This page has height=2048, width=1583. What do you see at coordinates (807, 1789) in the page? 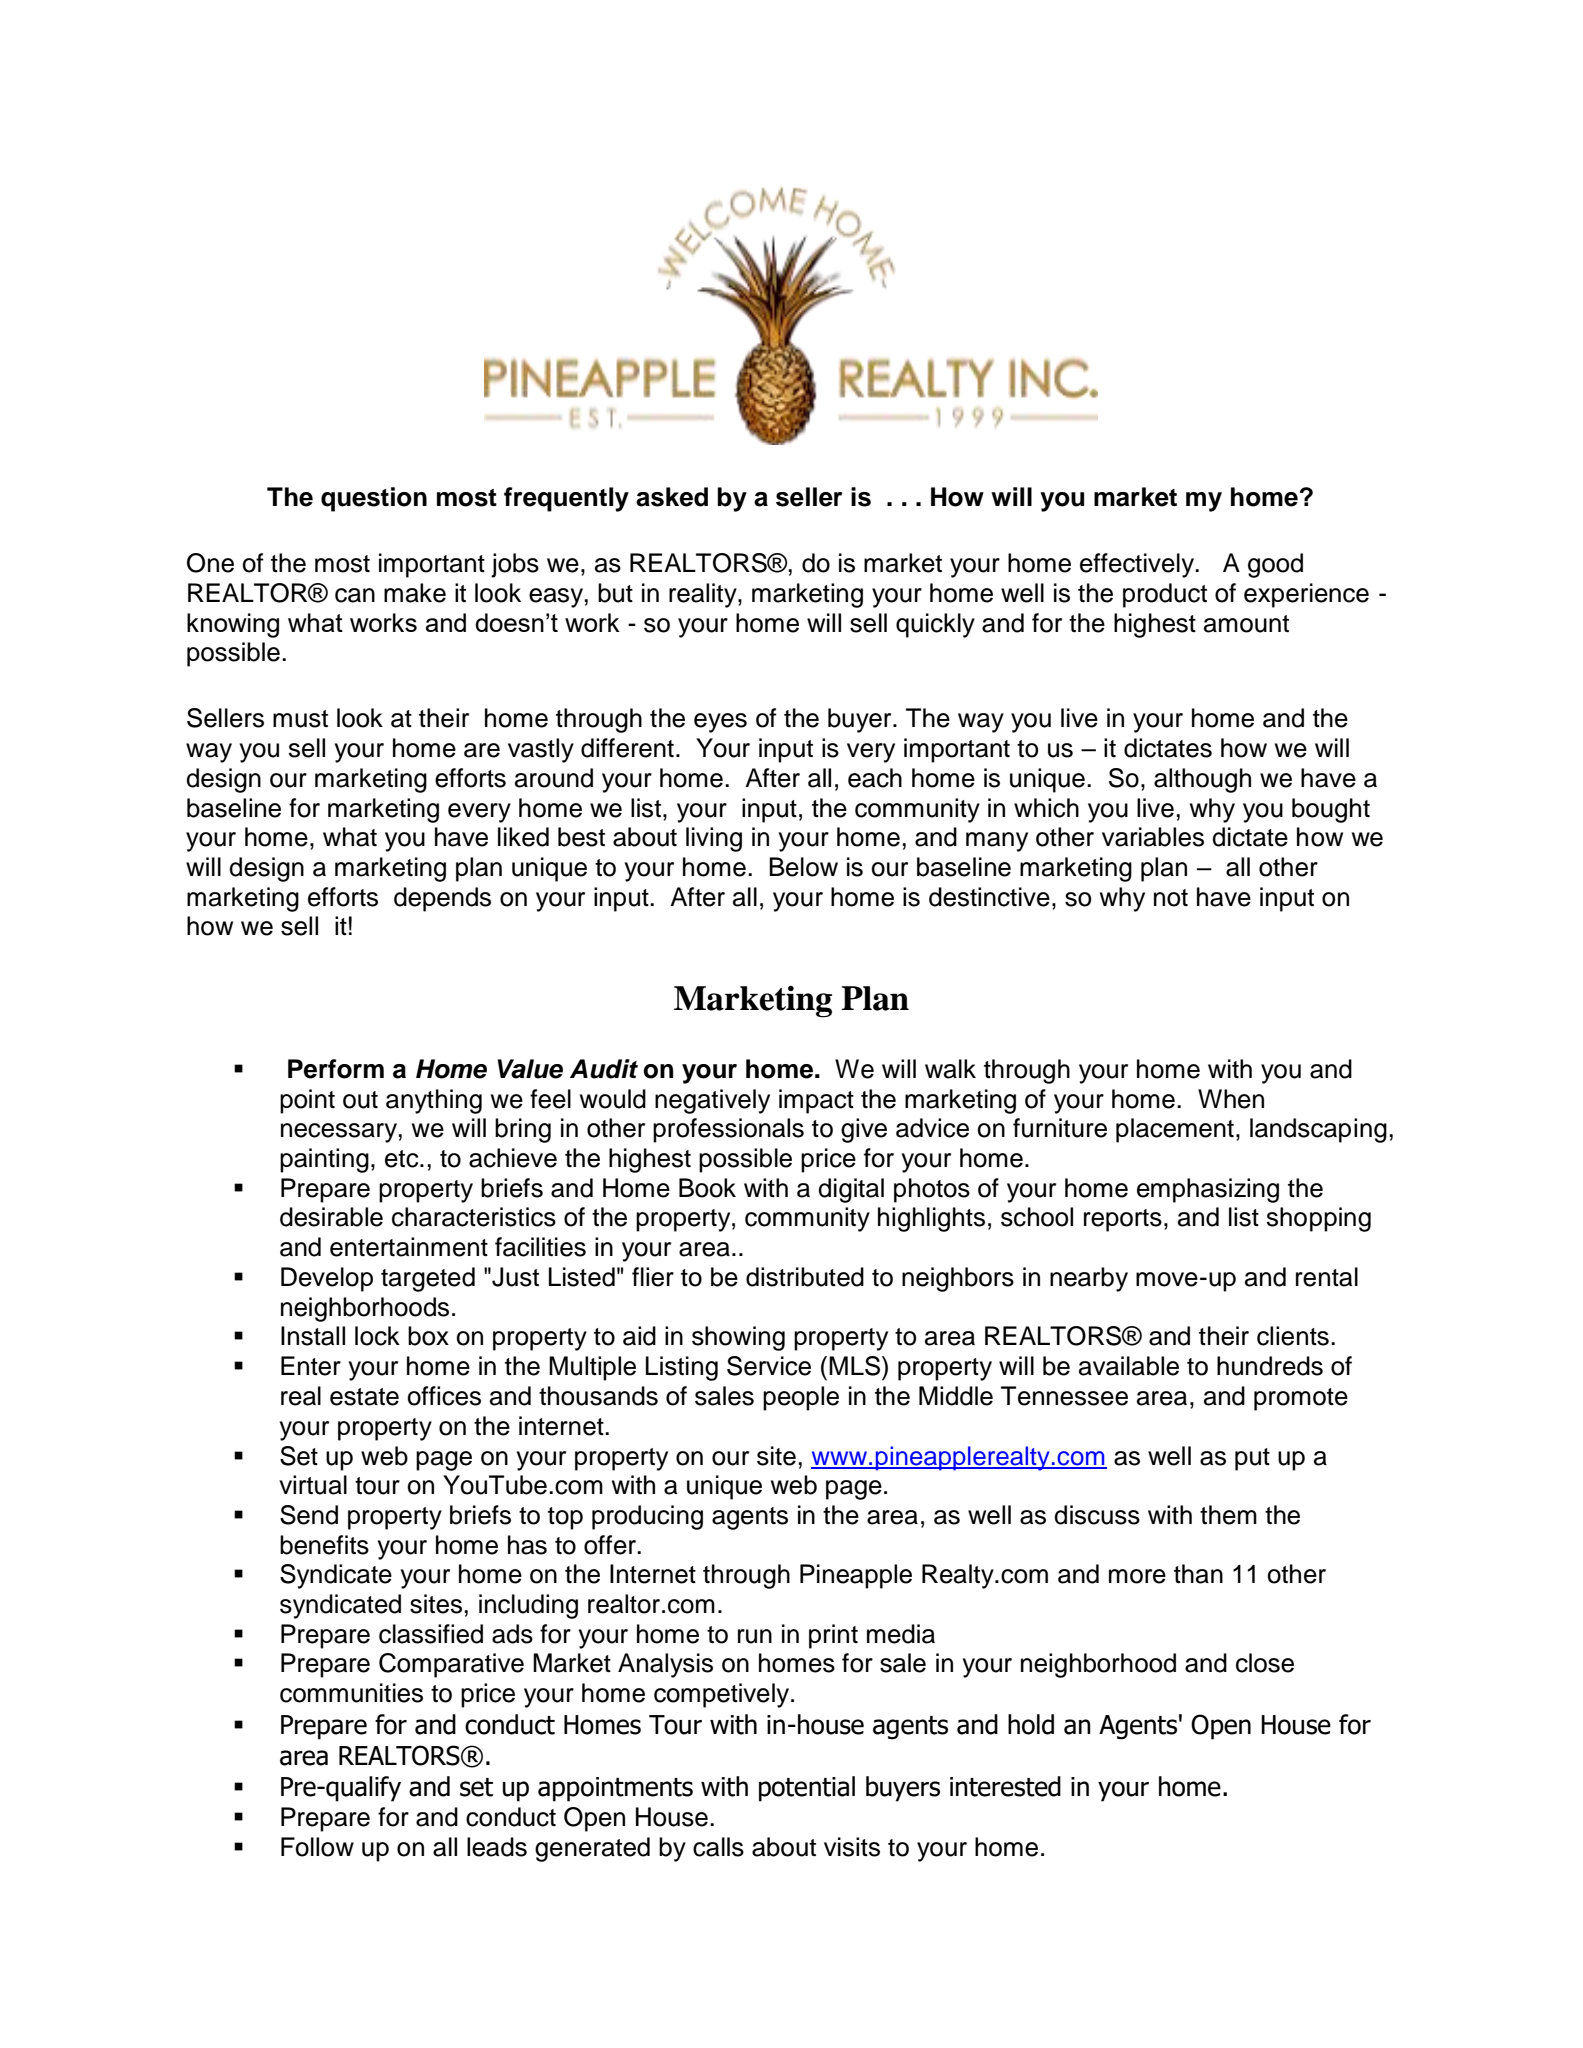
I see `potential` at bounding box center [807, 1789].
